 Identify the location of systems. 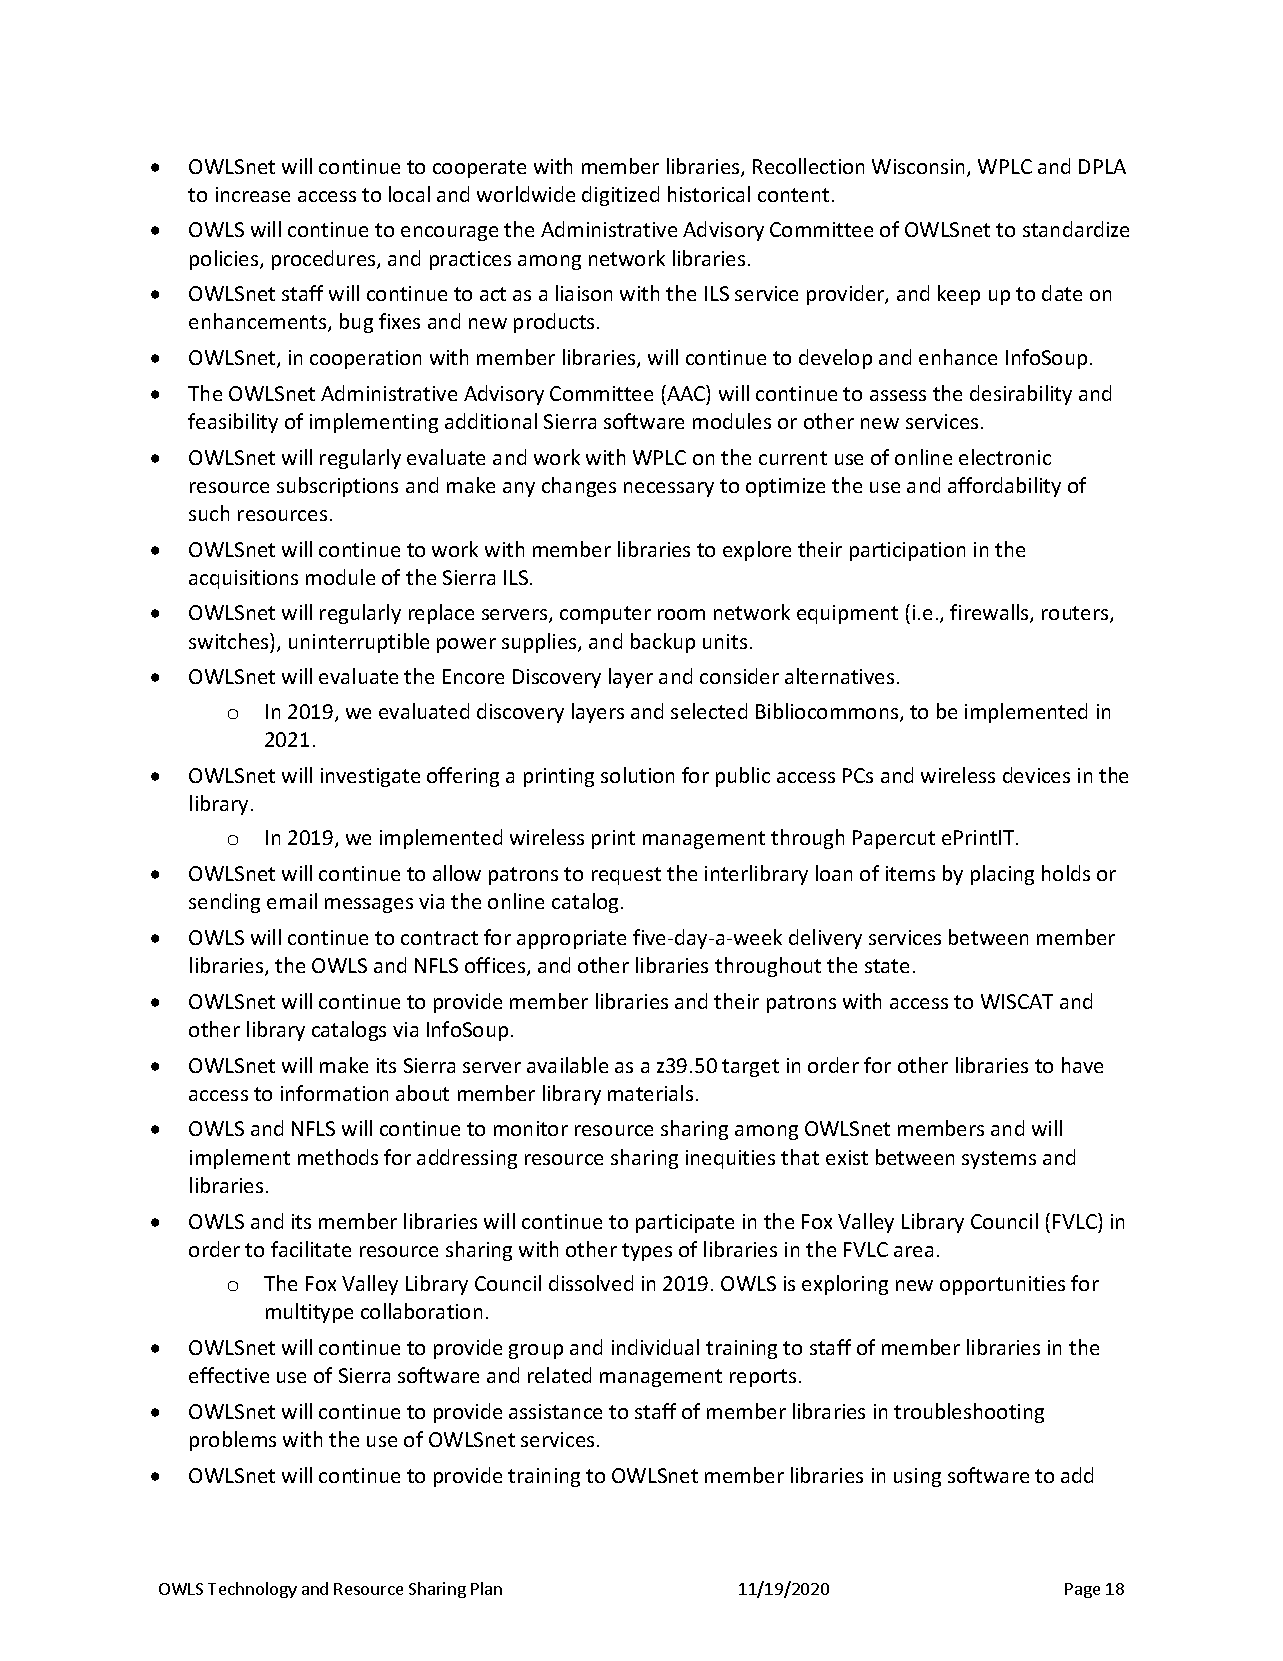
(999, 1160).
